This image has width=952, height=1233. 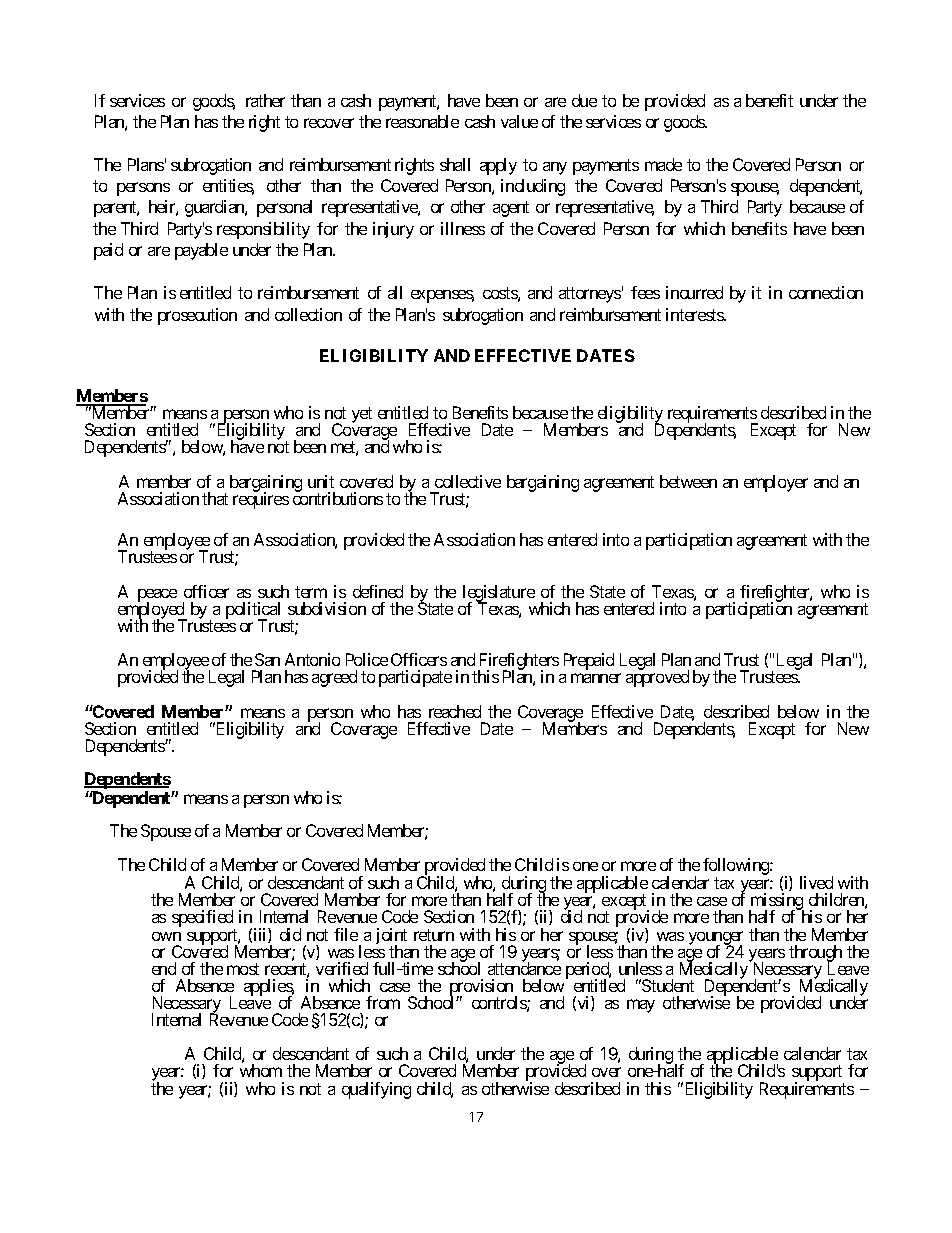 I want to click on approved, so click(x=657, y=678).
